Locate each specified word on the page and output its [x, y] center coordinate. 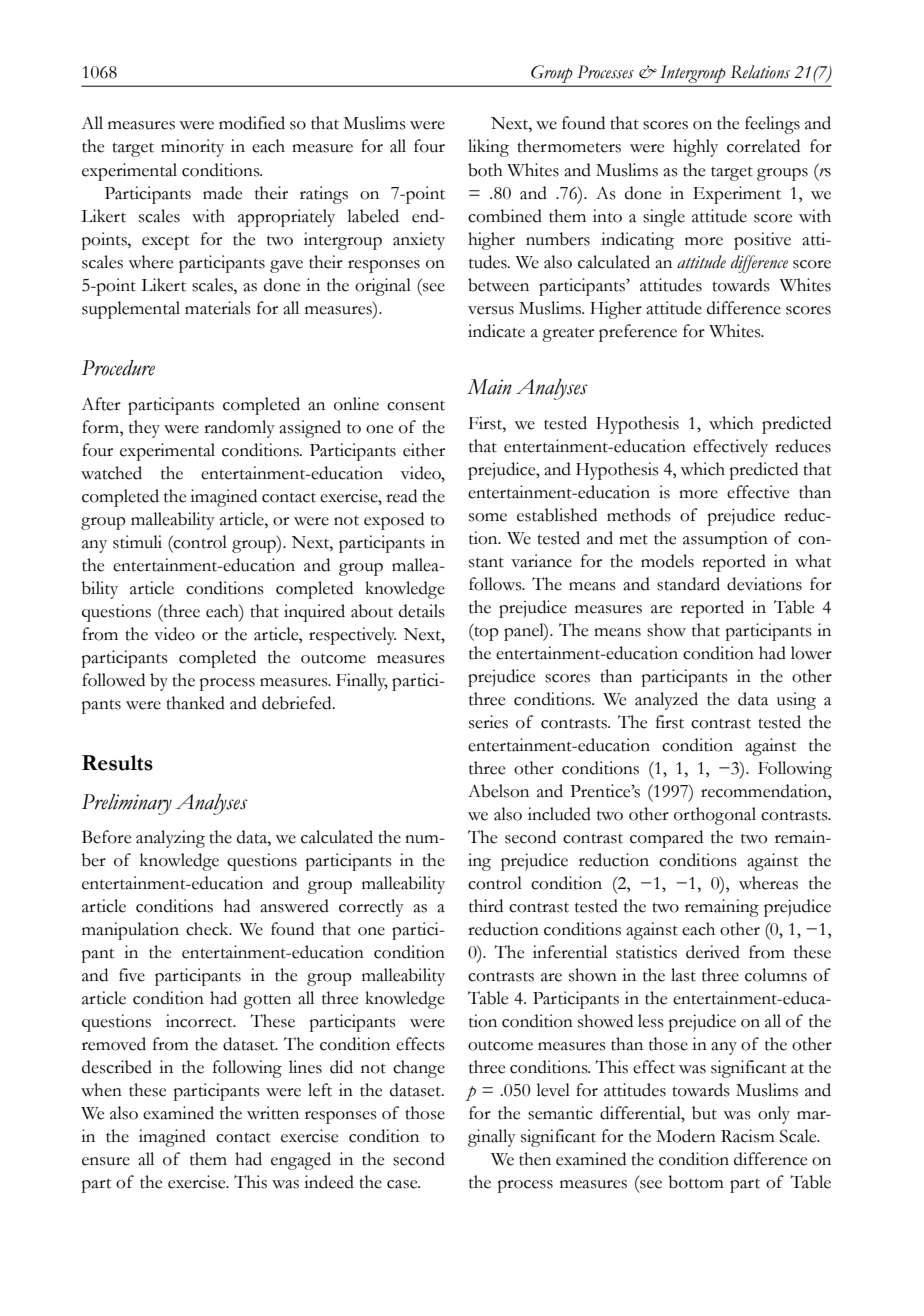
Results [117, 763]
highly [695, 148]
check [208, 929]
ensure [106, 1161]
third [486, 906]
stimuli [137, 542]
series [488, 722]
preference [638, 333]
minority [192, 148]
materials [218, 308]
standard [688, 584]
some [488, 517]
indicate [496, 331]
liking [488, 148]
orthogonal [715, 816]
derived [713, 952]
